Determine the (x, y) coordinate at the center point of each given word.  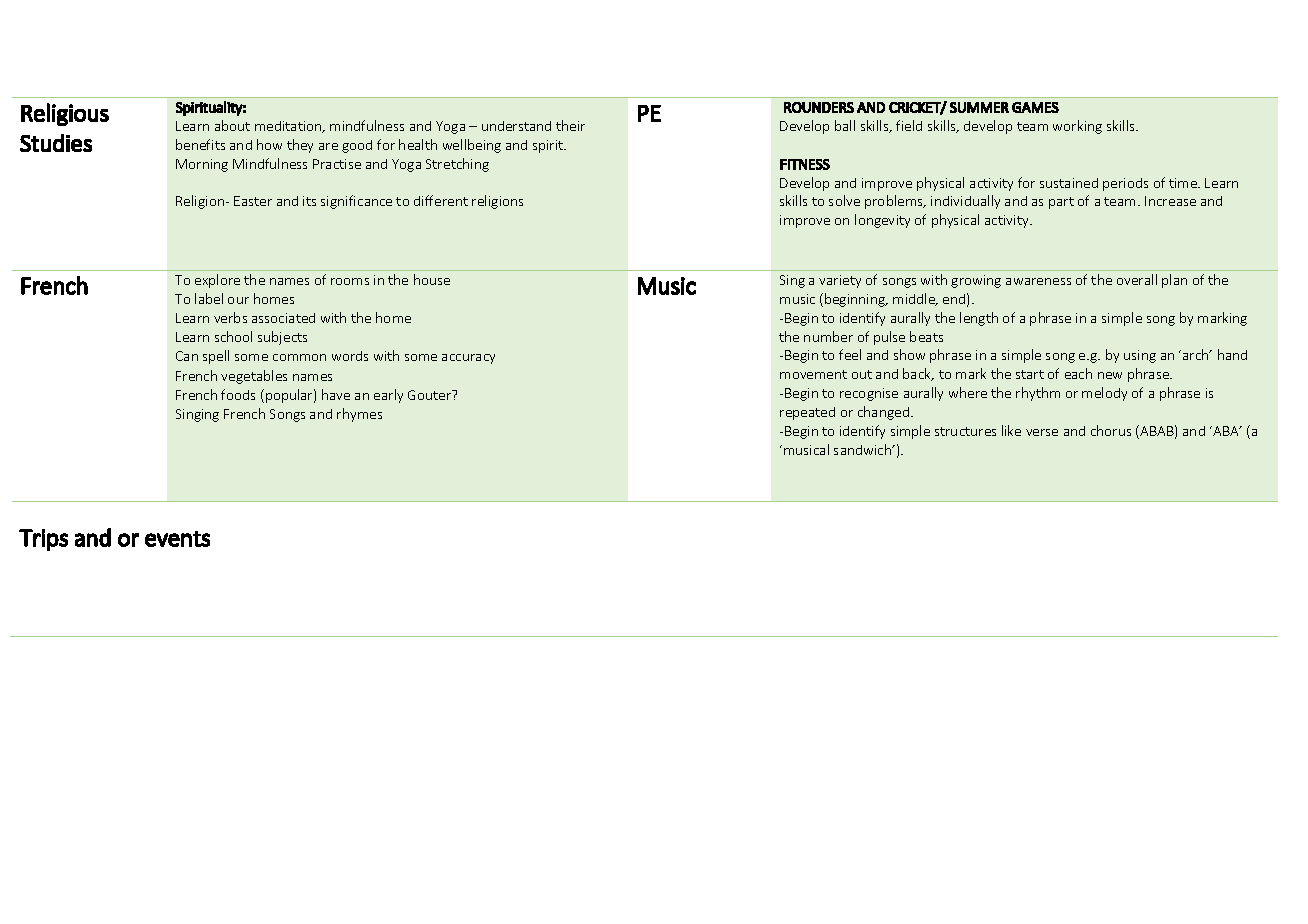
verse (1042, 432)
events (177, 539)
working (1077, 127)
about (232, 125)
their (570, 125)
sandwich (864, 449)
